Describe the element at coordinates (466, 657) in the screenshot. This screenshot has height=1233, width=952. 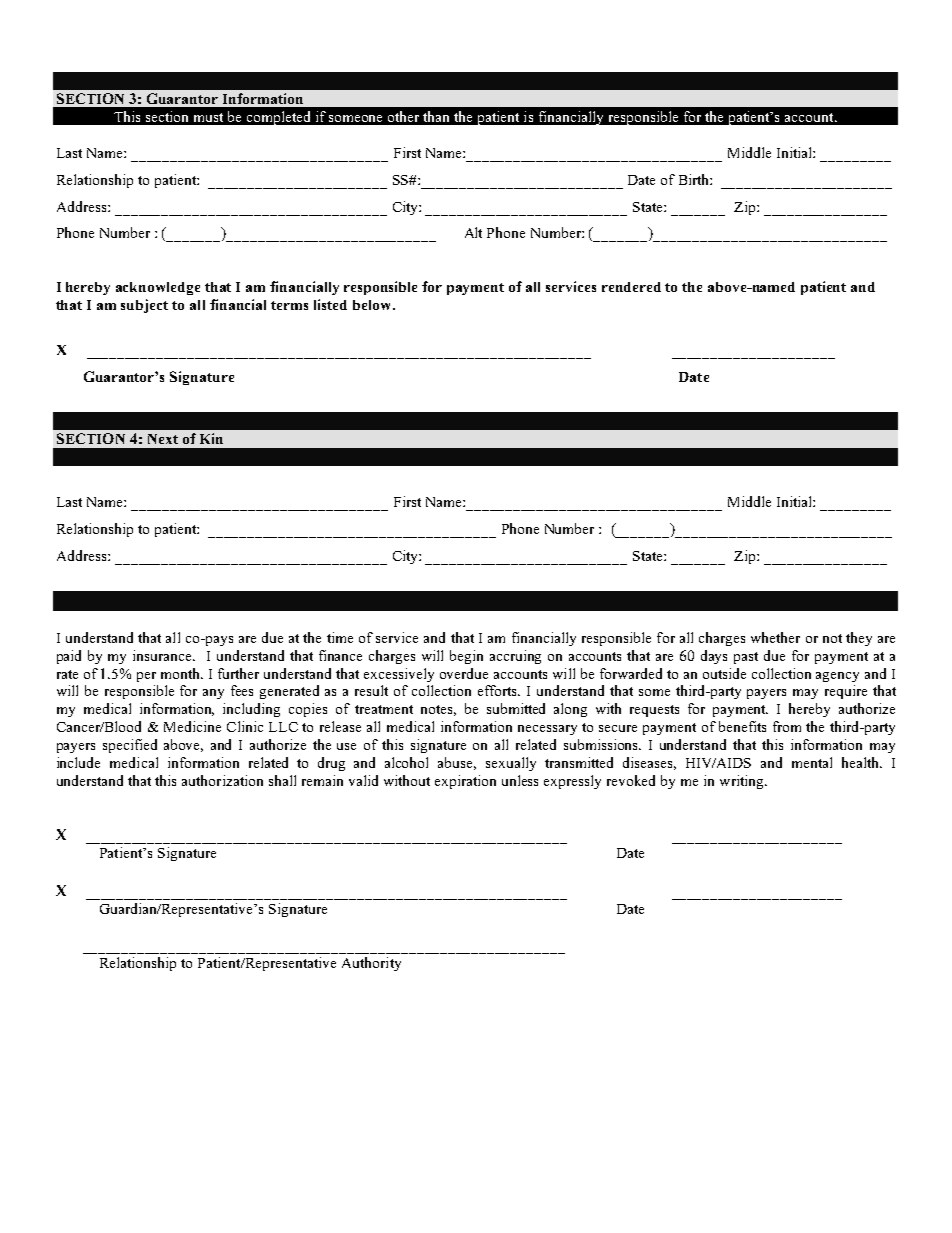
I see `begin` at that location.
